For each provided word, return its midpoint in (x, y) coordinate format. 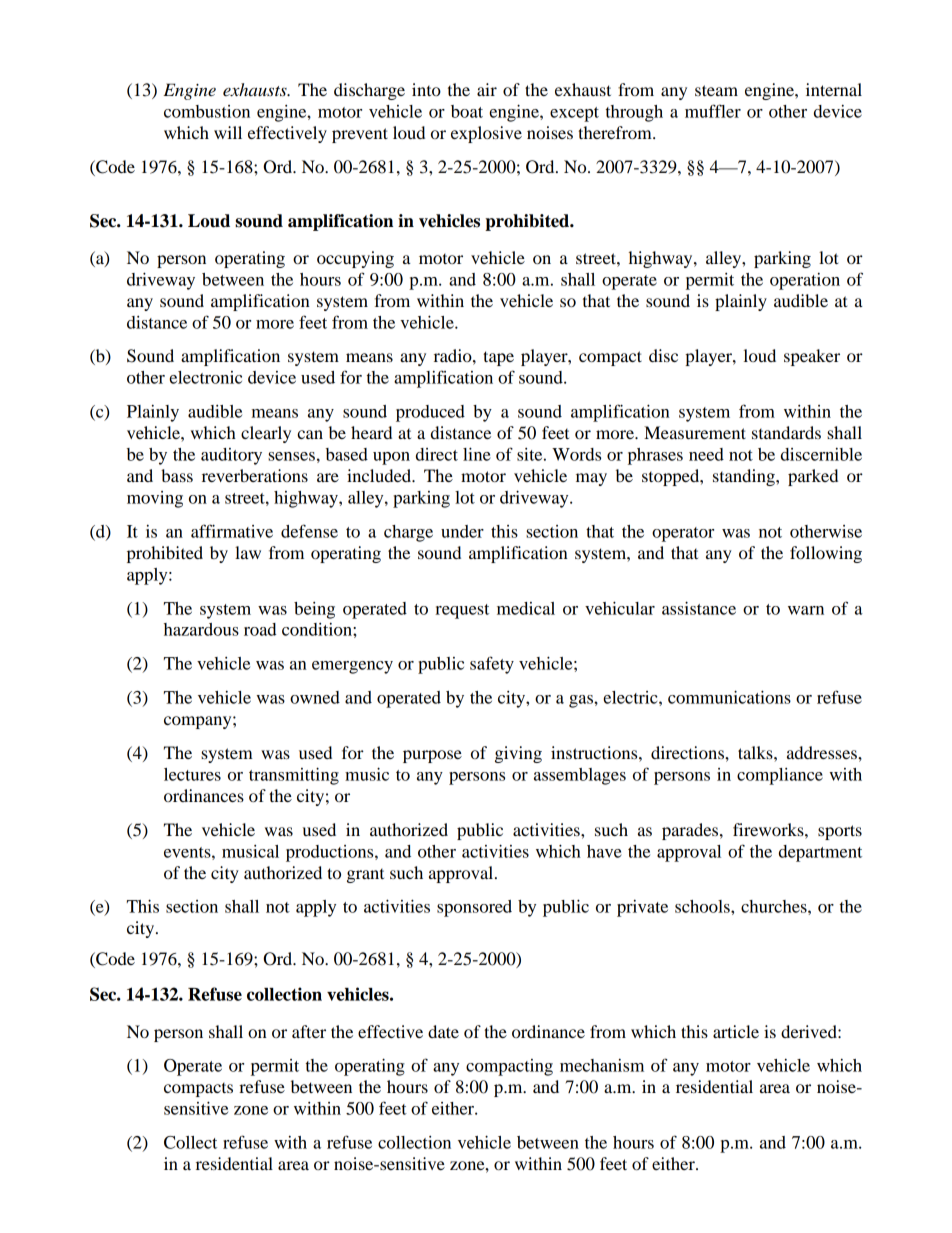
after (309, 1031)
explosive (486, 134)
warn (806, 610)
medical (526, 608)
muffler (713, 111)
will (228, 132)
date (443, 1031)
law (248, 552)
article (736, 1031)
